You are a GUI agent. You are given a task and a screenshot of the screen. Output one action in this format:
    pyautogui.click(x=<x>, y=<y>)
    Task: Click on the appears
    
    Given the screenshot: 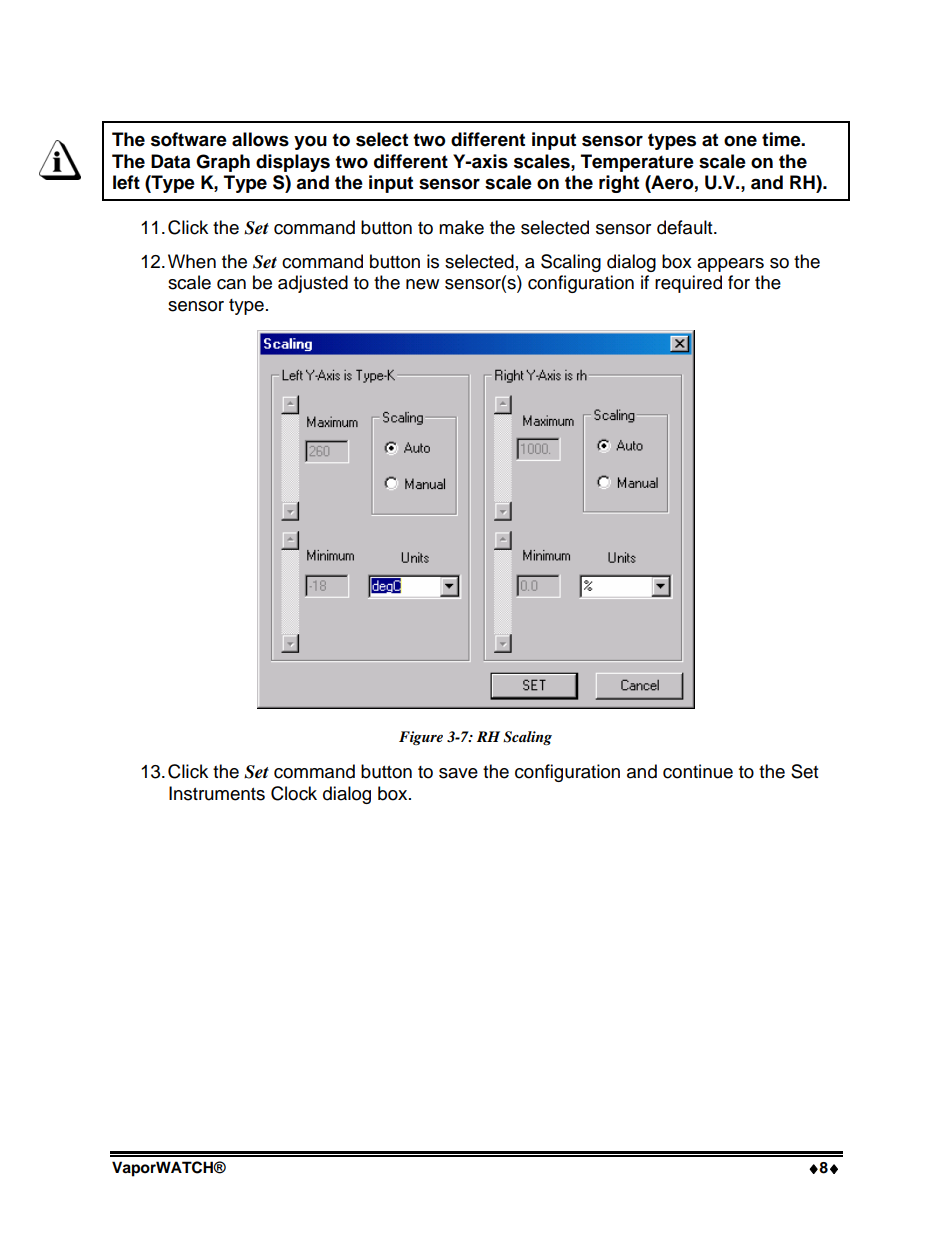 What is the action you would take?
    pyautogui.click(x=730, y=265)
